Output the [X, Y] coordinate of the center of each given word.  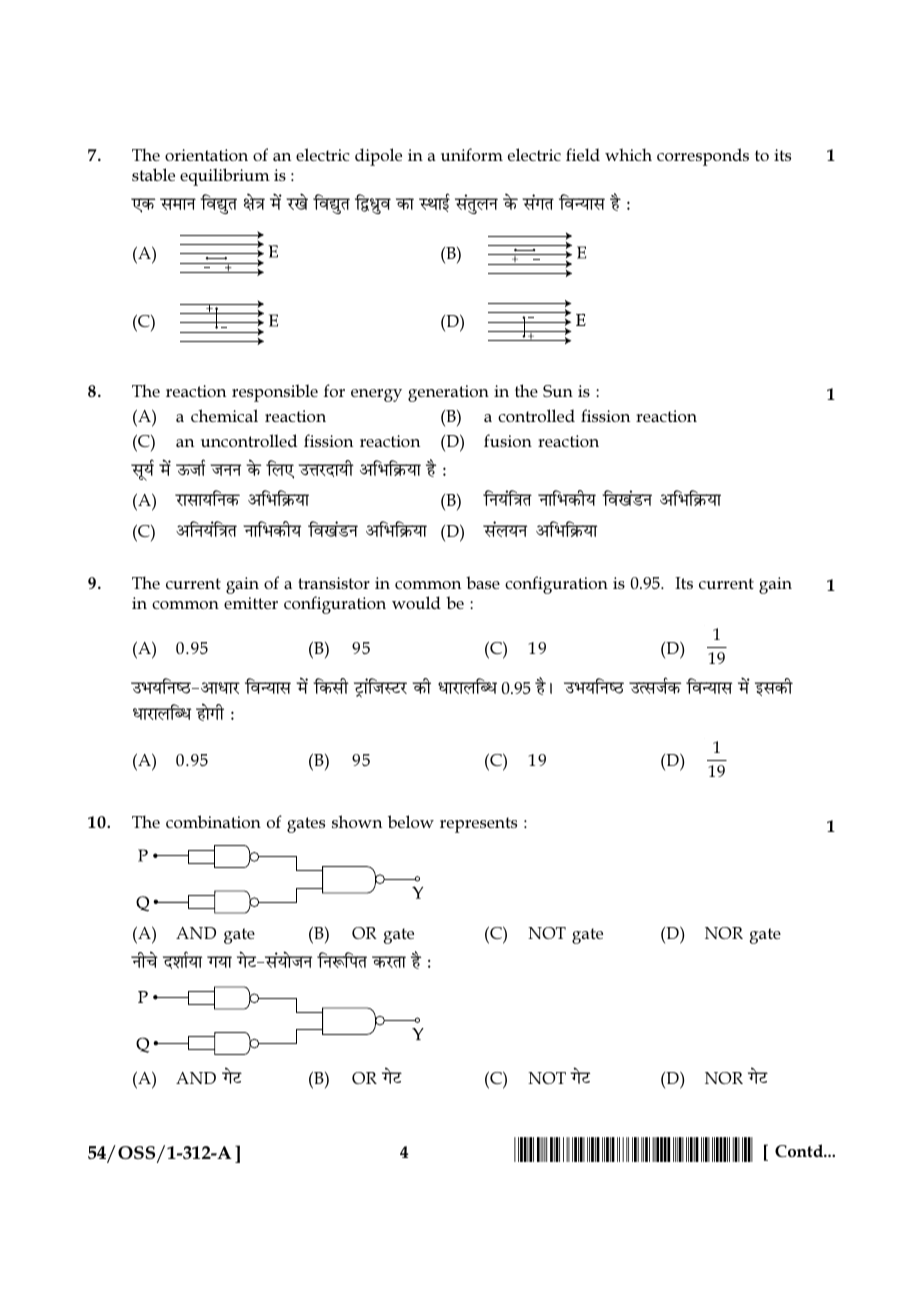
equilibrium [225, 177]
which [628, 154]
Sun [558, 391]
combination [213, 821]
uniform [472, 154]
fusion [508, 440]
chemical [224, 415]
